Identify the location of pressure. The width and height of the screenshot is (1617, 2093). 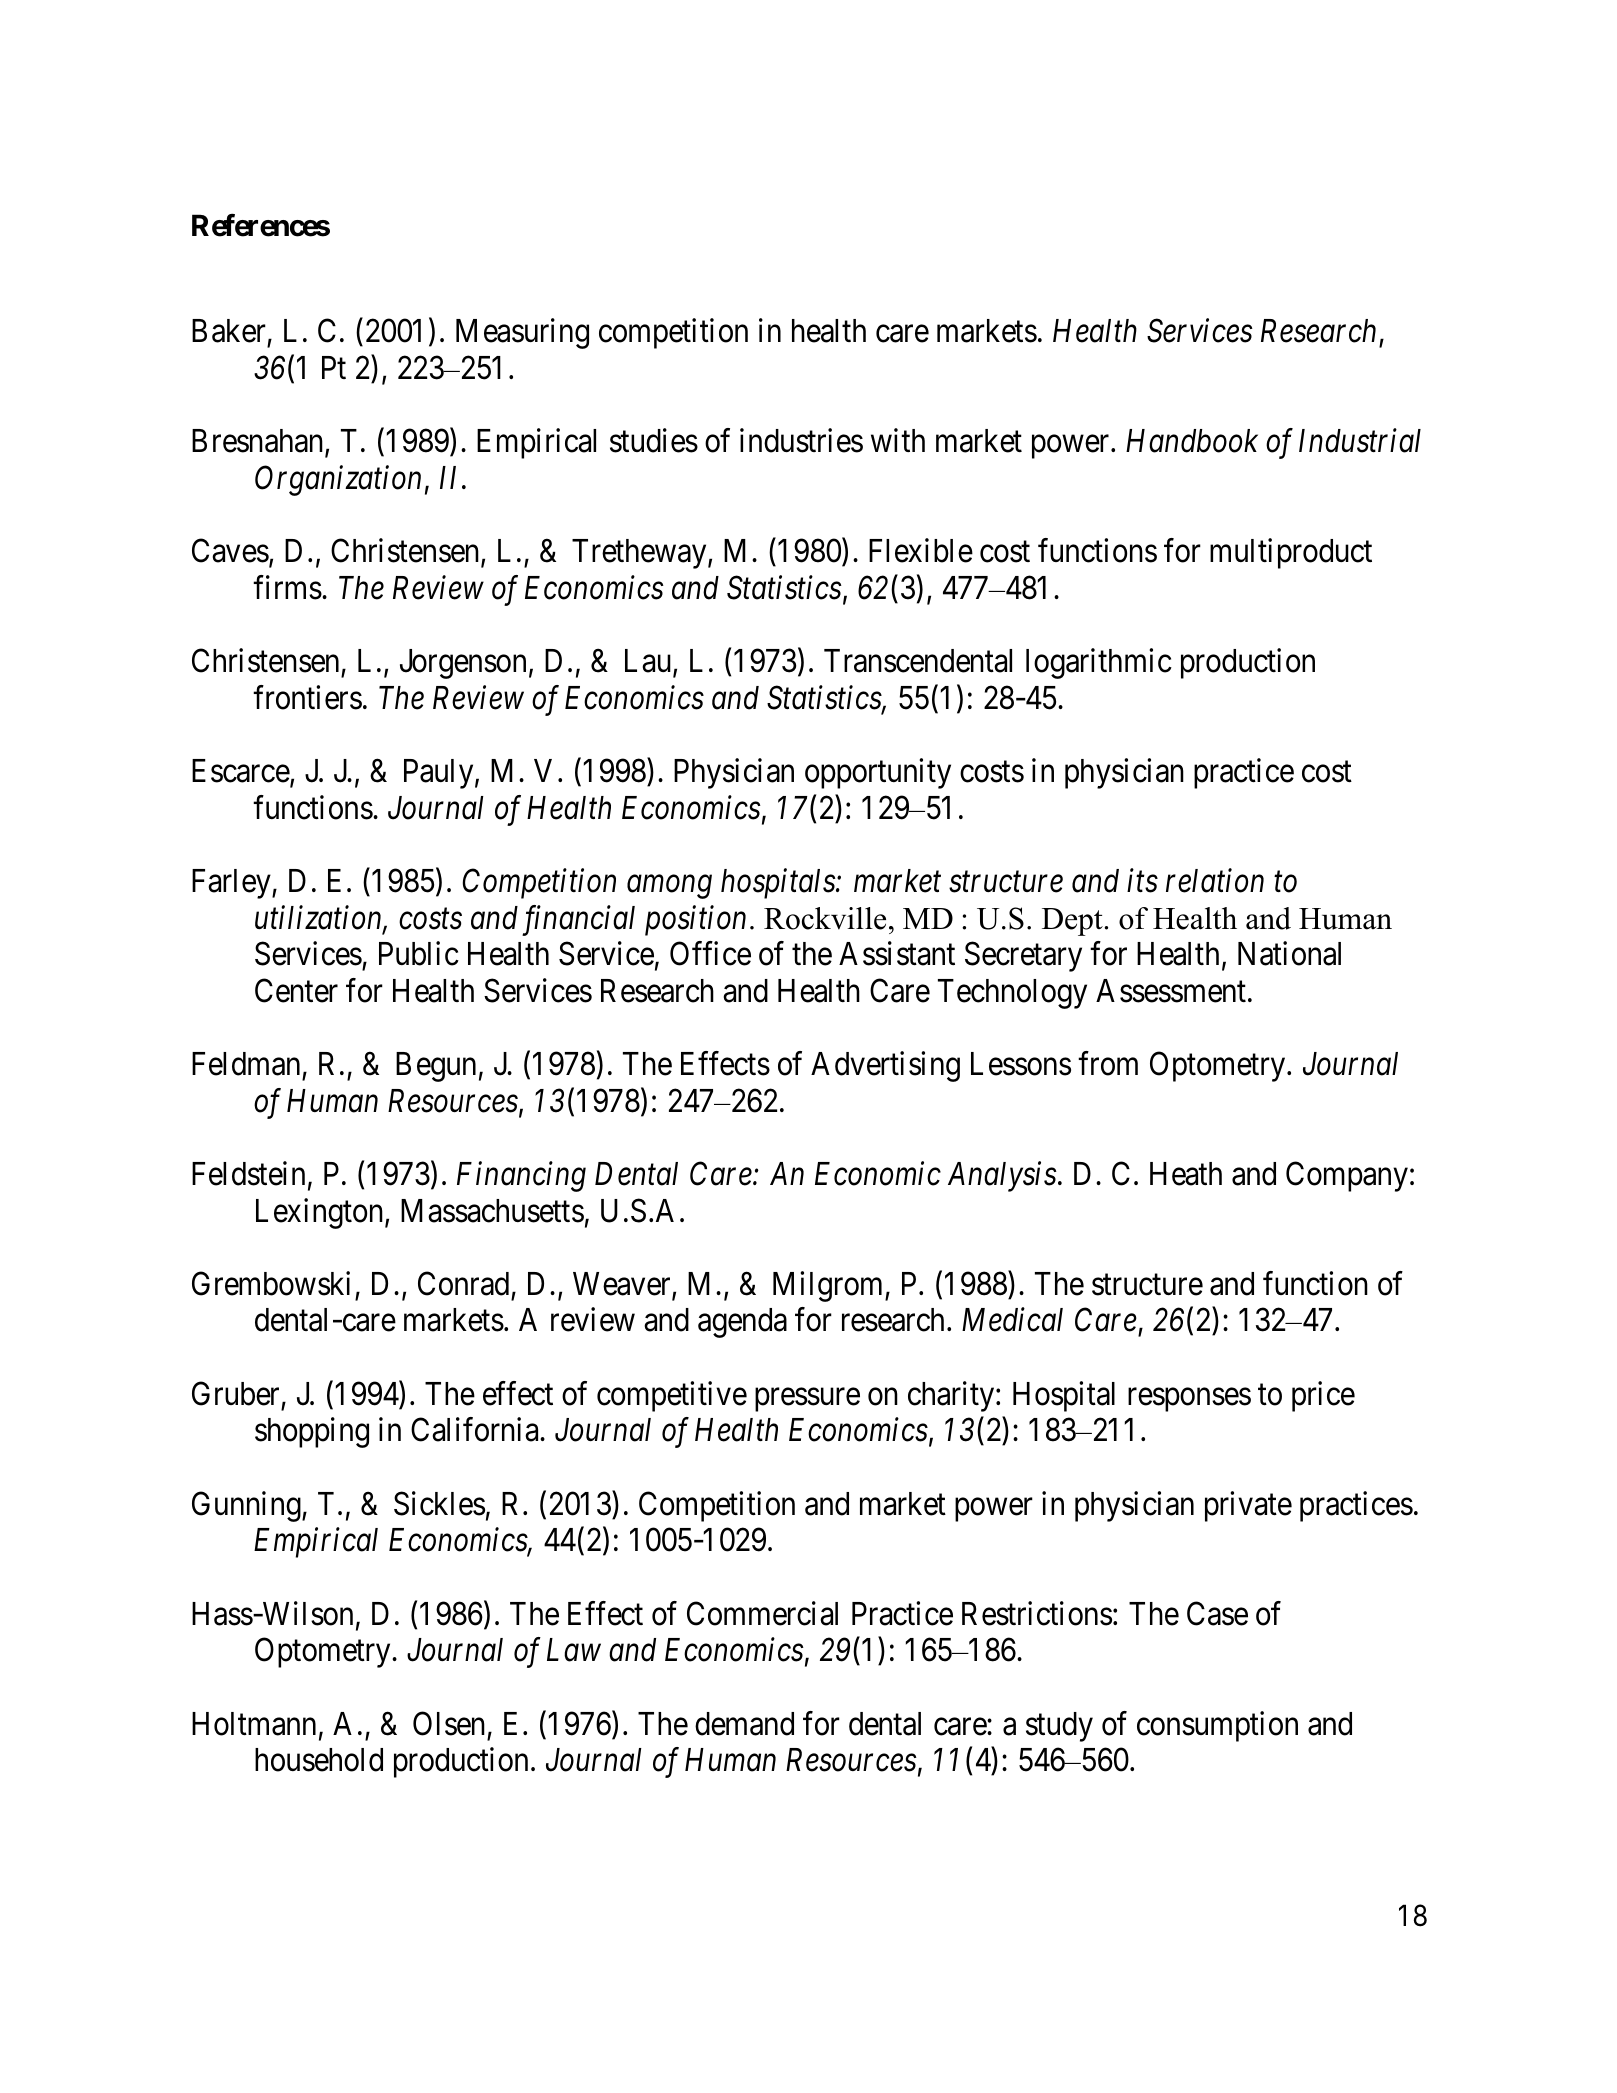
(807, 1400).
